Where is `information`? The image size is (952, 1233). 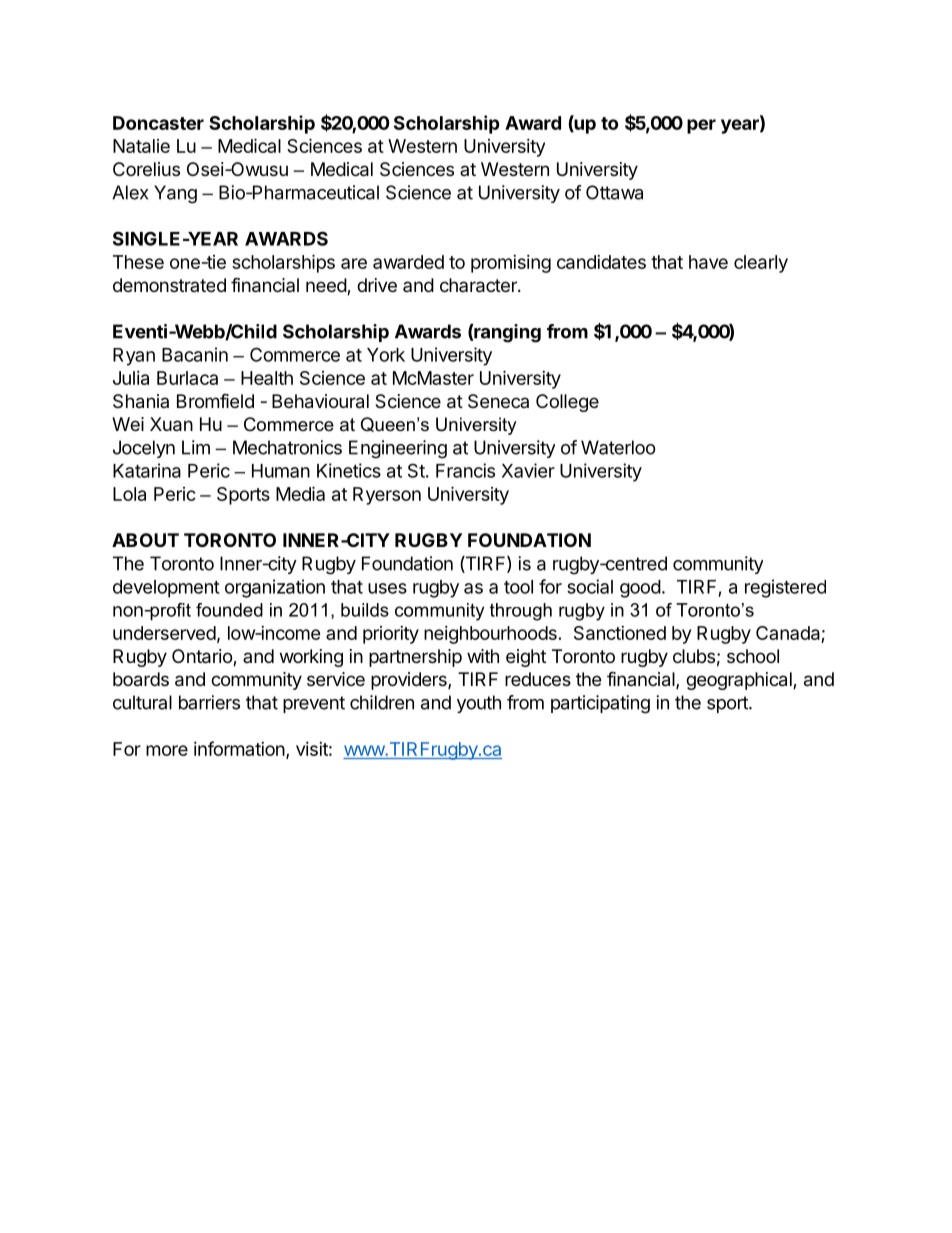
information is located at coordinates (240, 750).
